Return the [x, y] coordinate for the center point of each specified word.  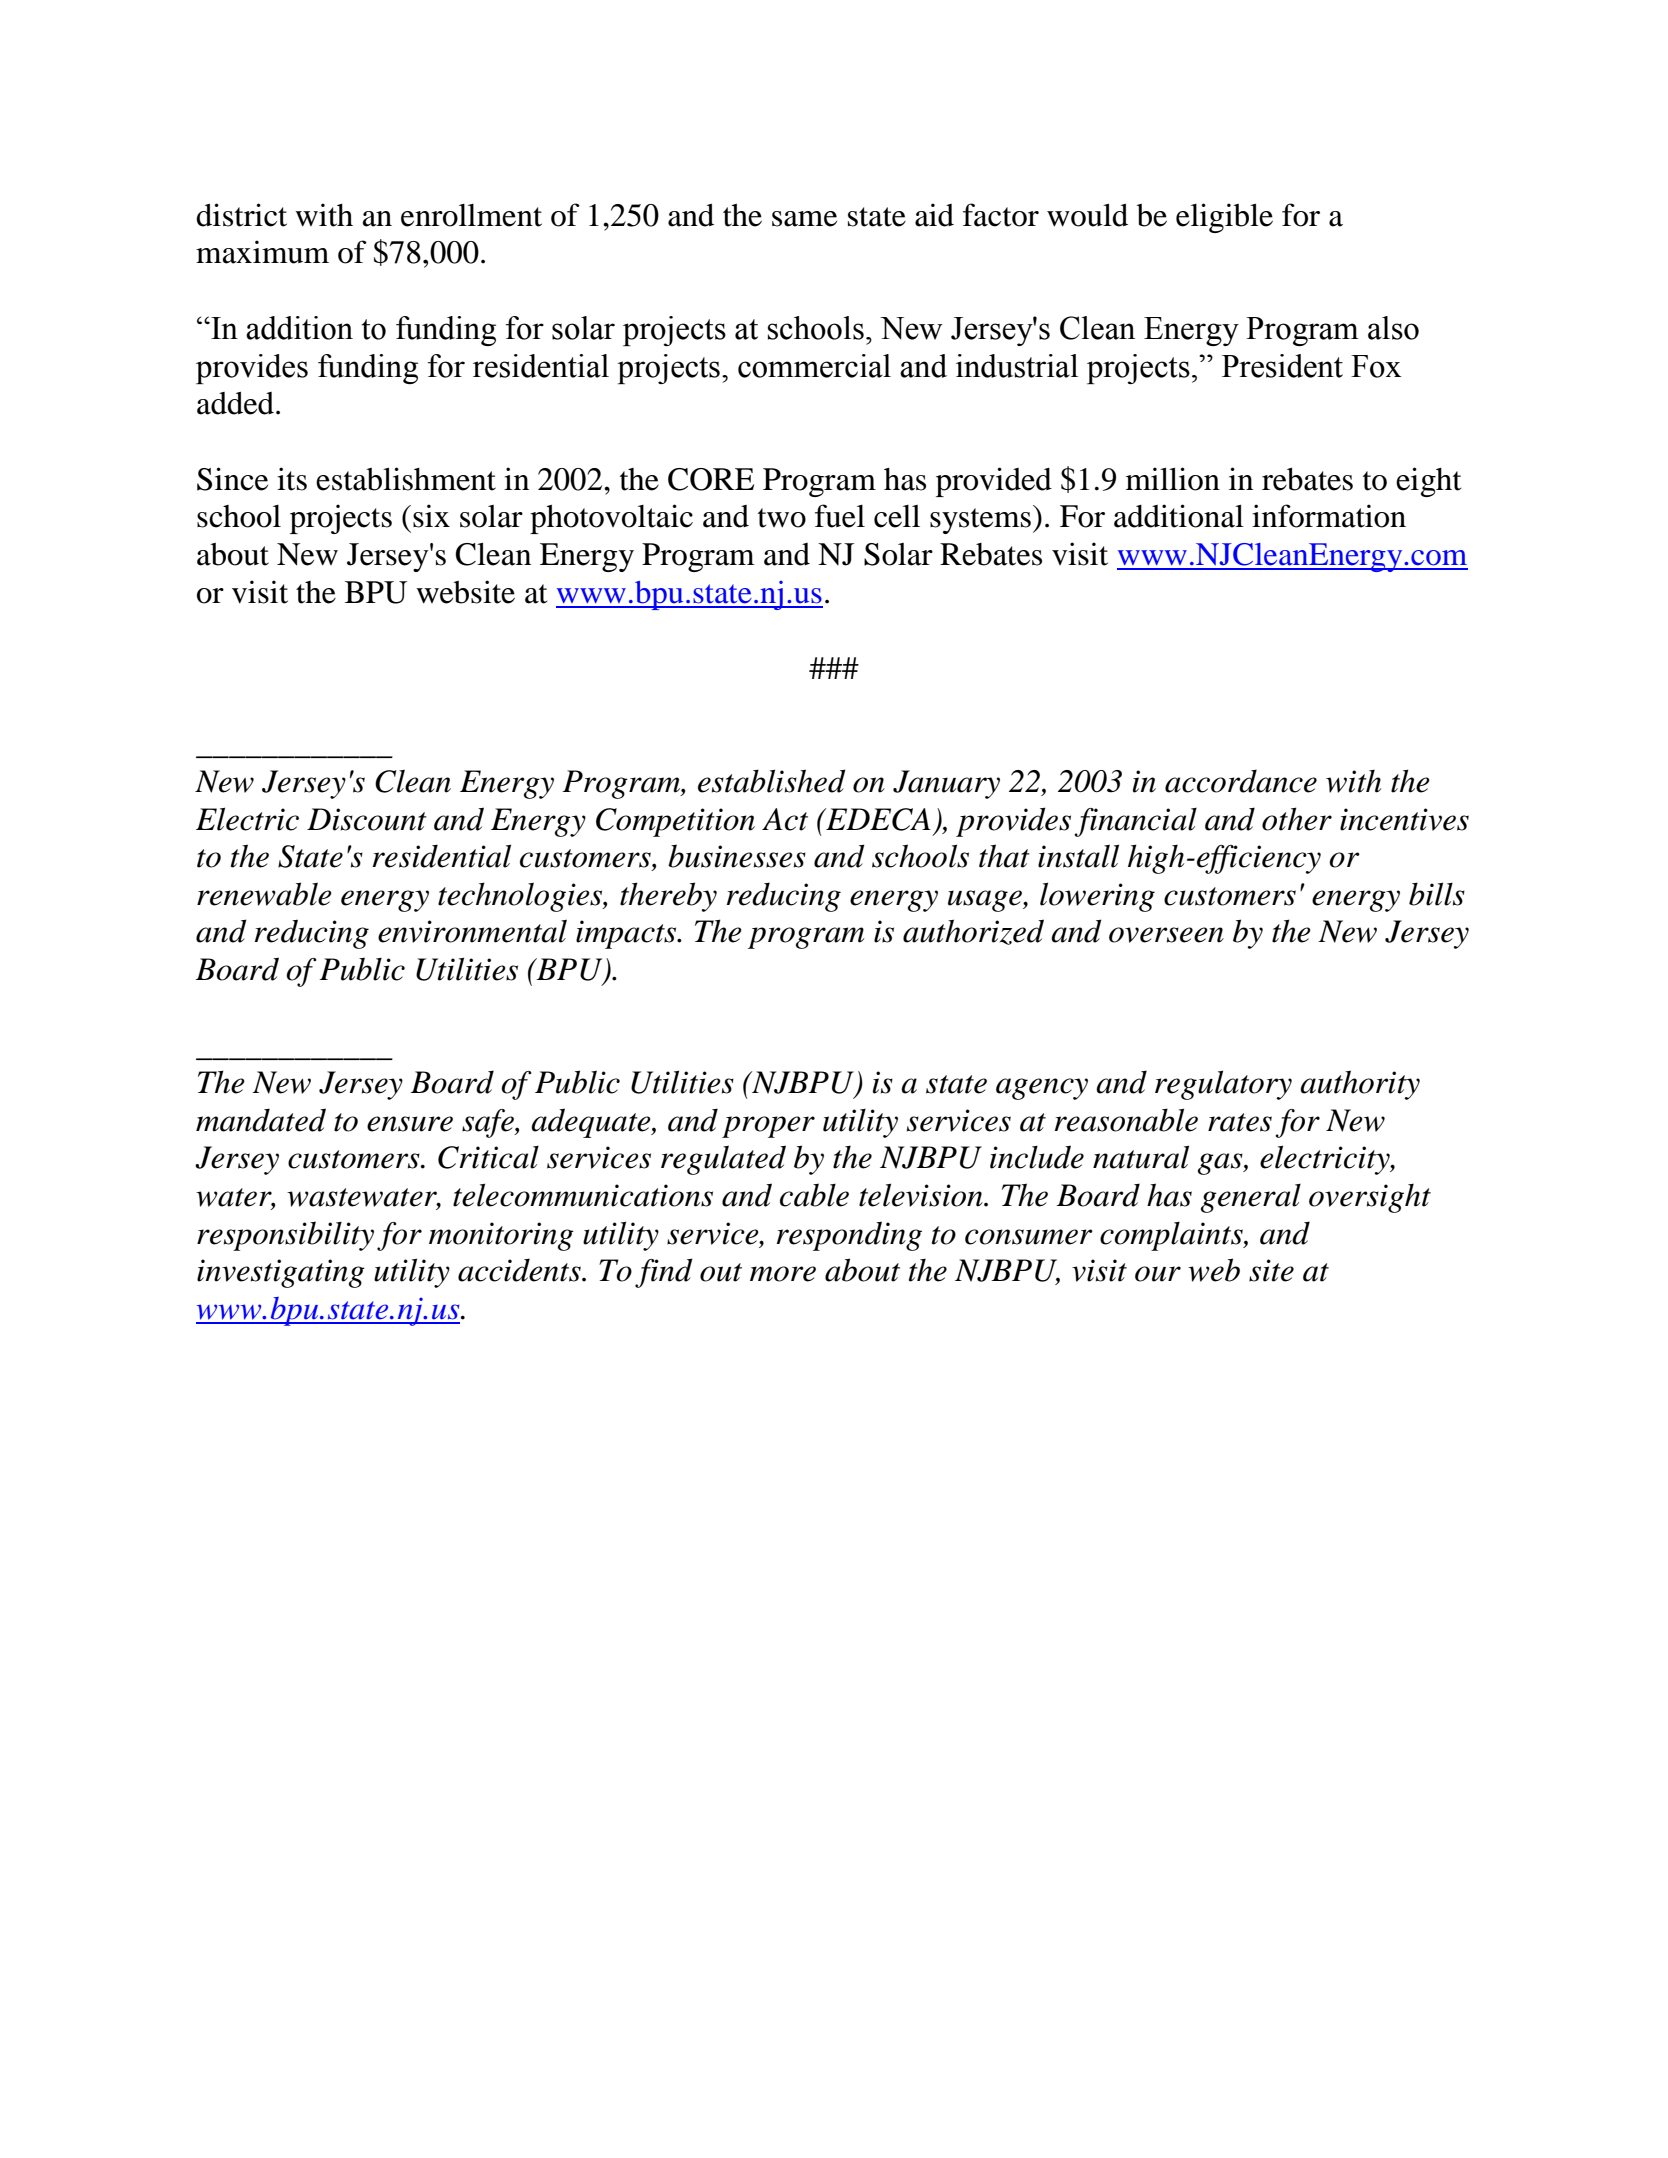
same [804, 219]
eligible [1224, 218]
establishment [406, 479]
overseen [1166, 935]
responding [849, 1236]
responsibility [285, 1236]
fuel [840, 516]
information [1329, 516]
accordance [1241, 781]
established [772, 781]
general [1251, 1198]
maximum [262, 252]
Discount [367, 819]
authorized [973, 932]
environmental [472, 931]
